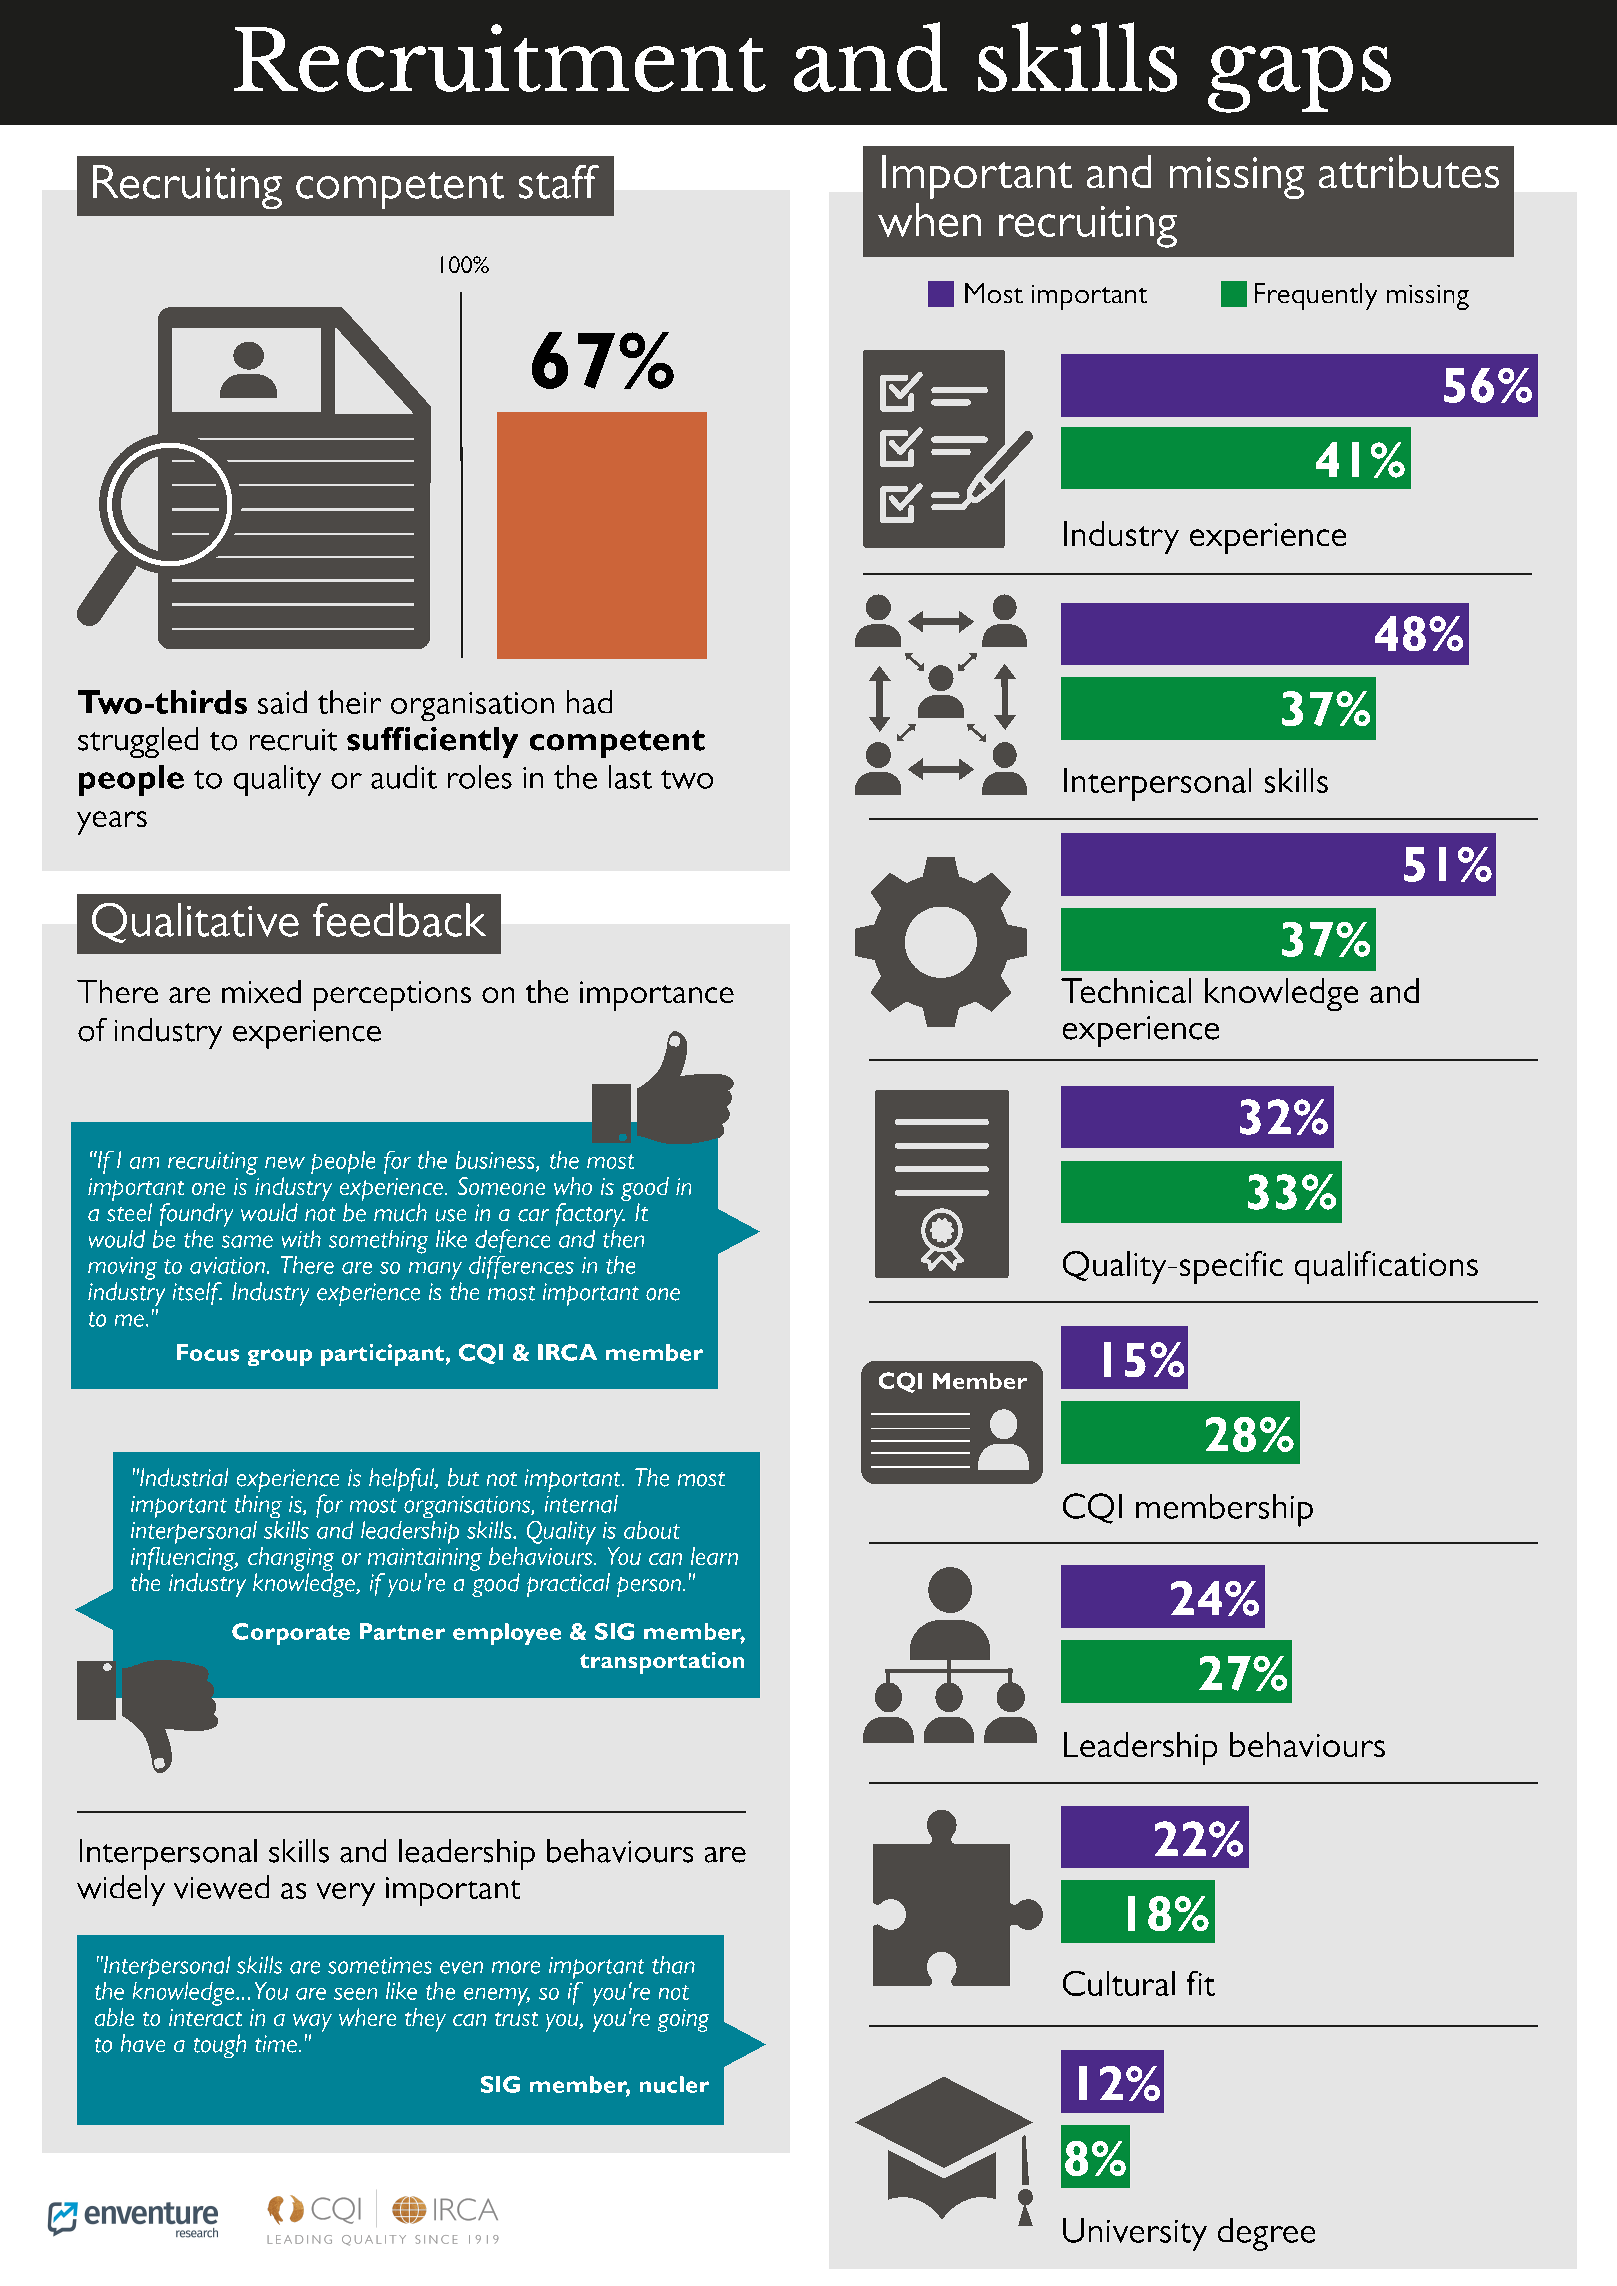 Image resolution: width=1617 pixels, height=2286 pixels. What do you see at coordinates (623, 1239) in the screenshot?
I see `then` at bounding box center [623, 1239].
